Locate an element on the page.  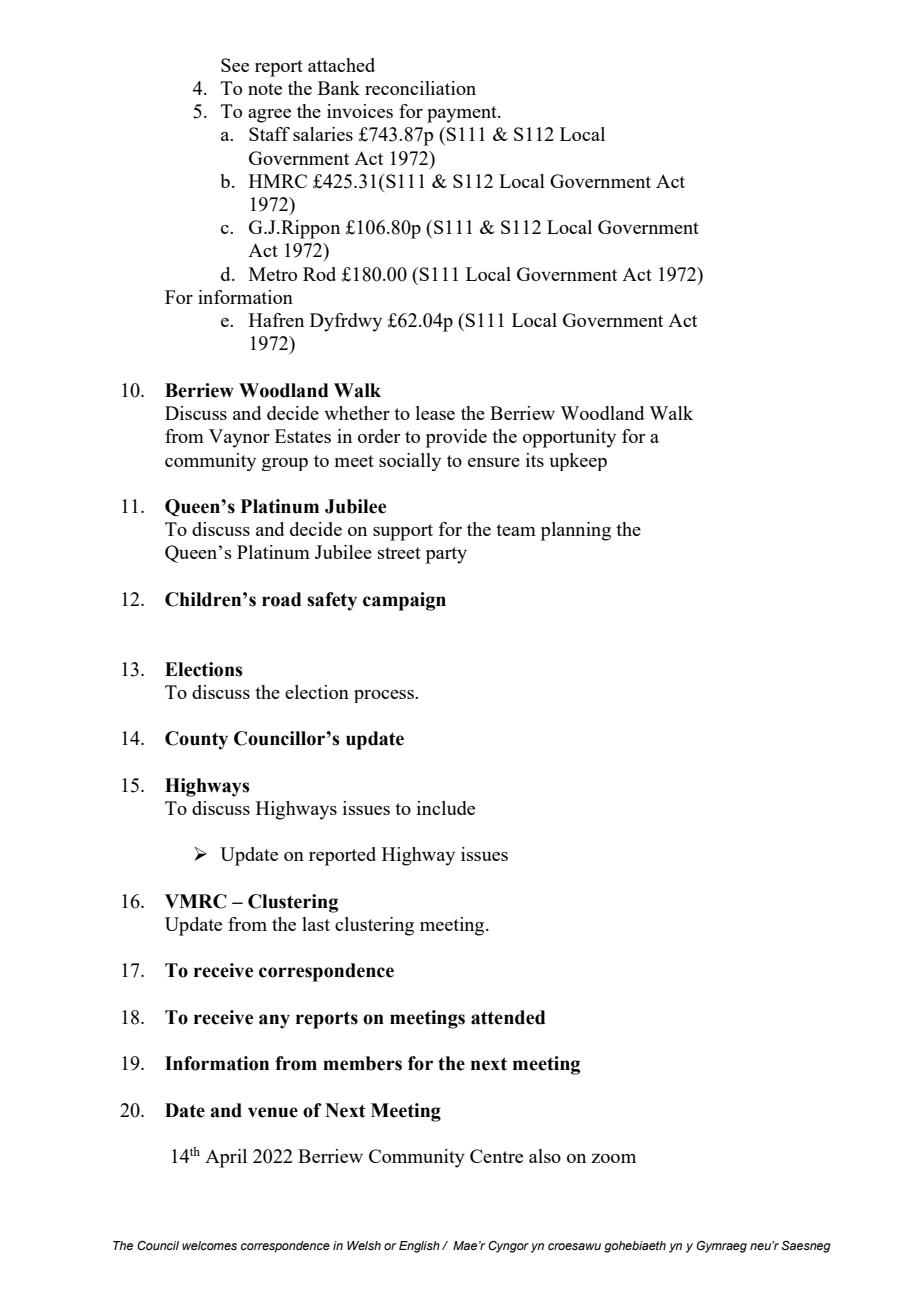
attended is located at coordinates (508, 1017).
